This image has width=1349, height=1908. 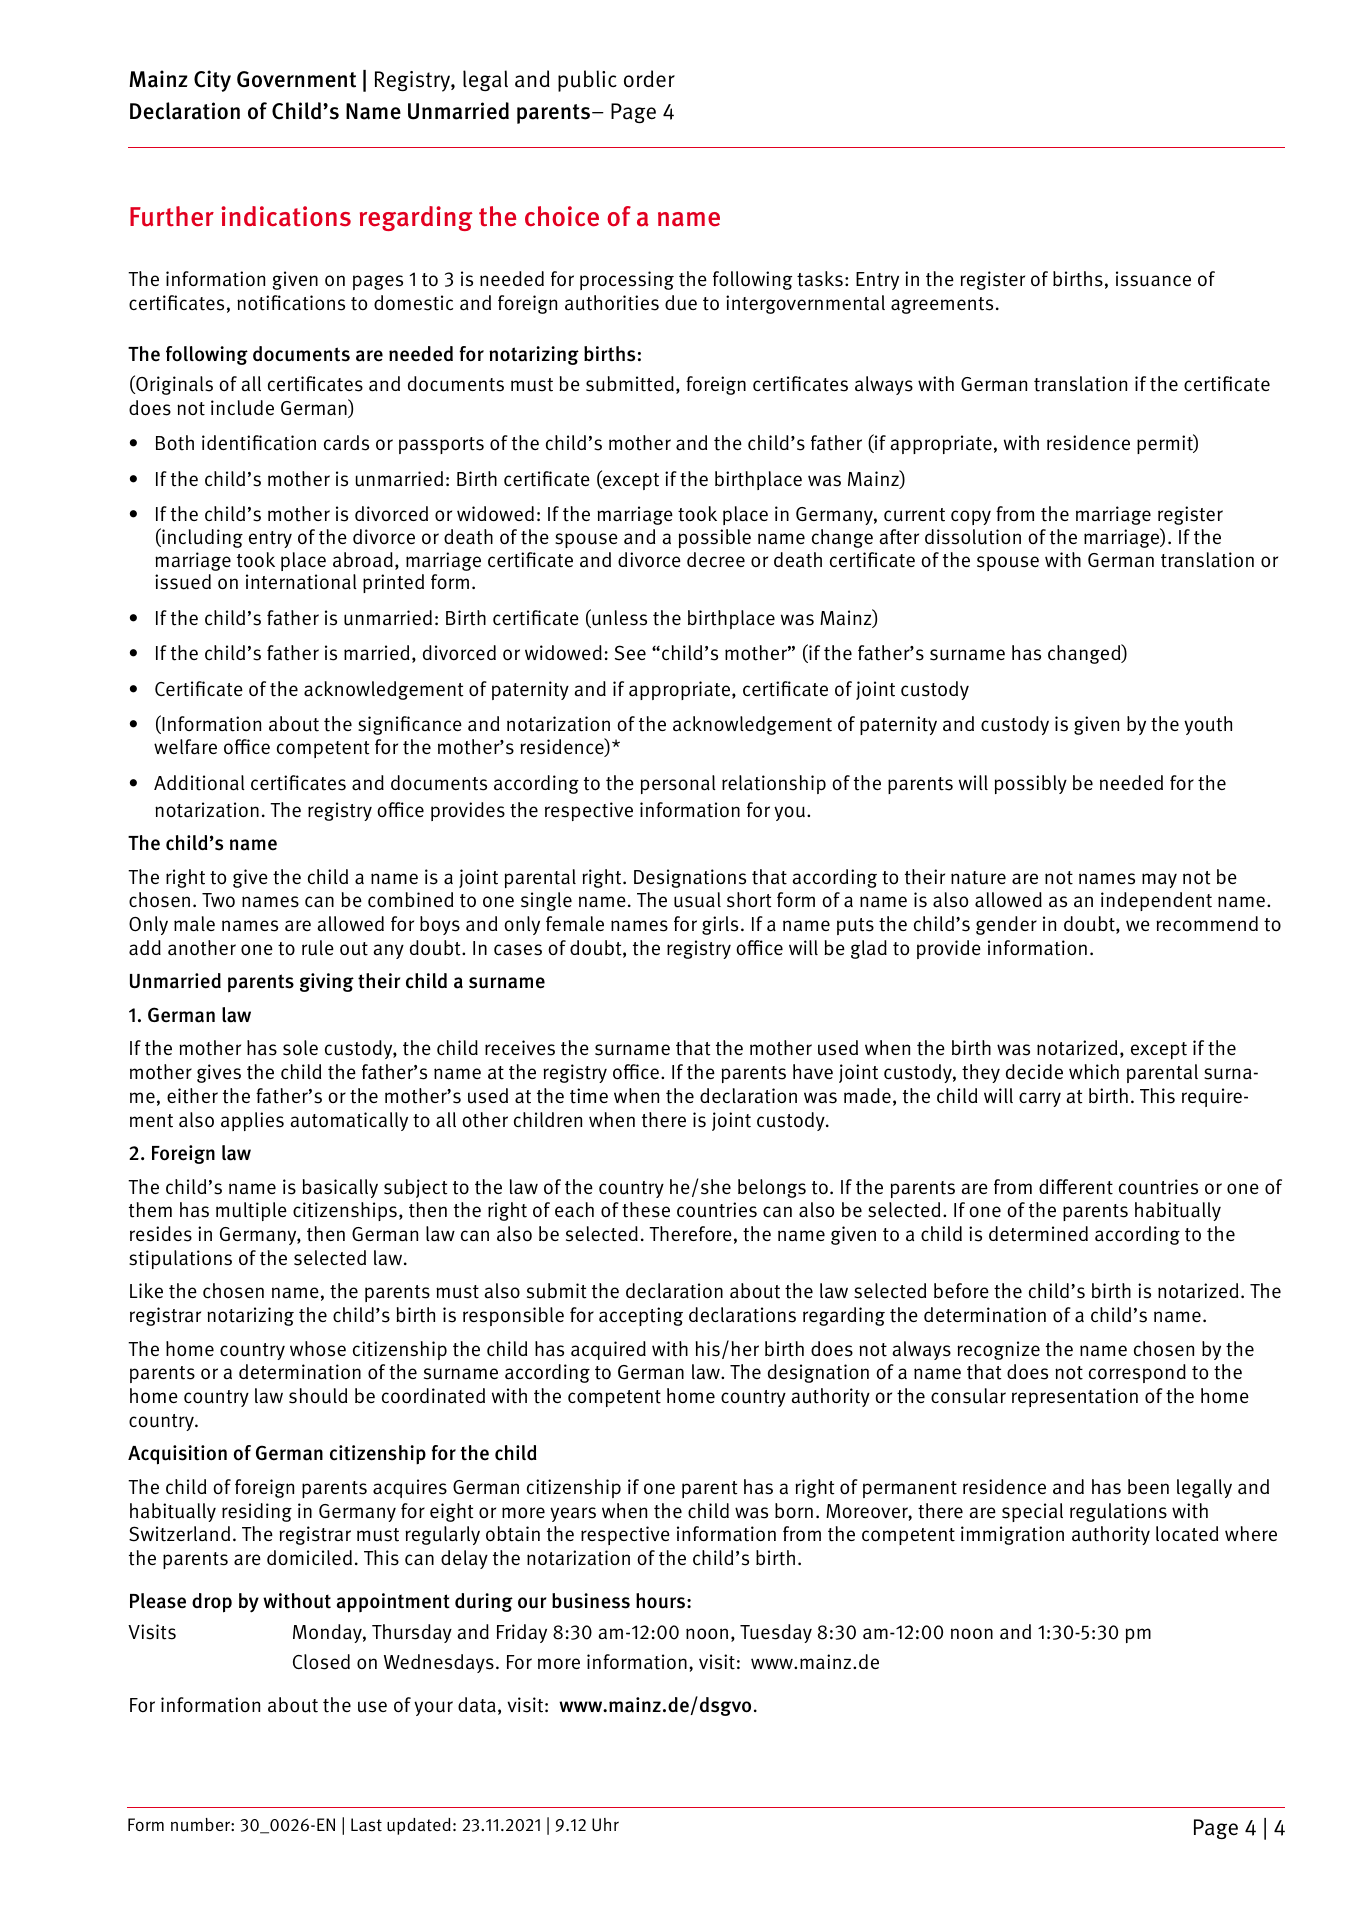 What do you see at coordinates (973, 537) in the image?
I see `dissolution` at bounding box center [973, 537].
